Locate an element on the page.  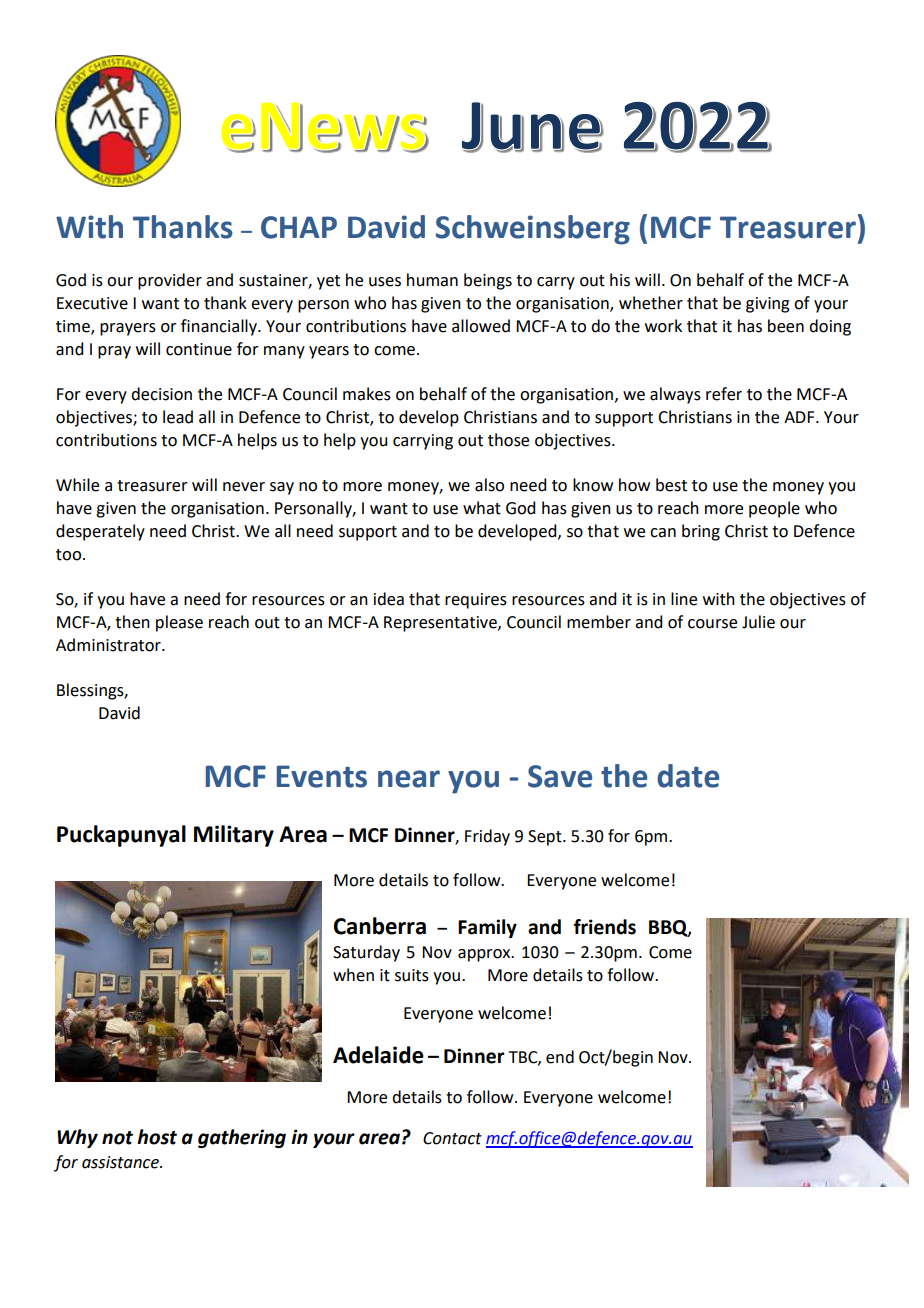
Contact is located at coordinates (452, 1138).
